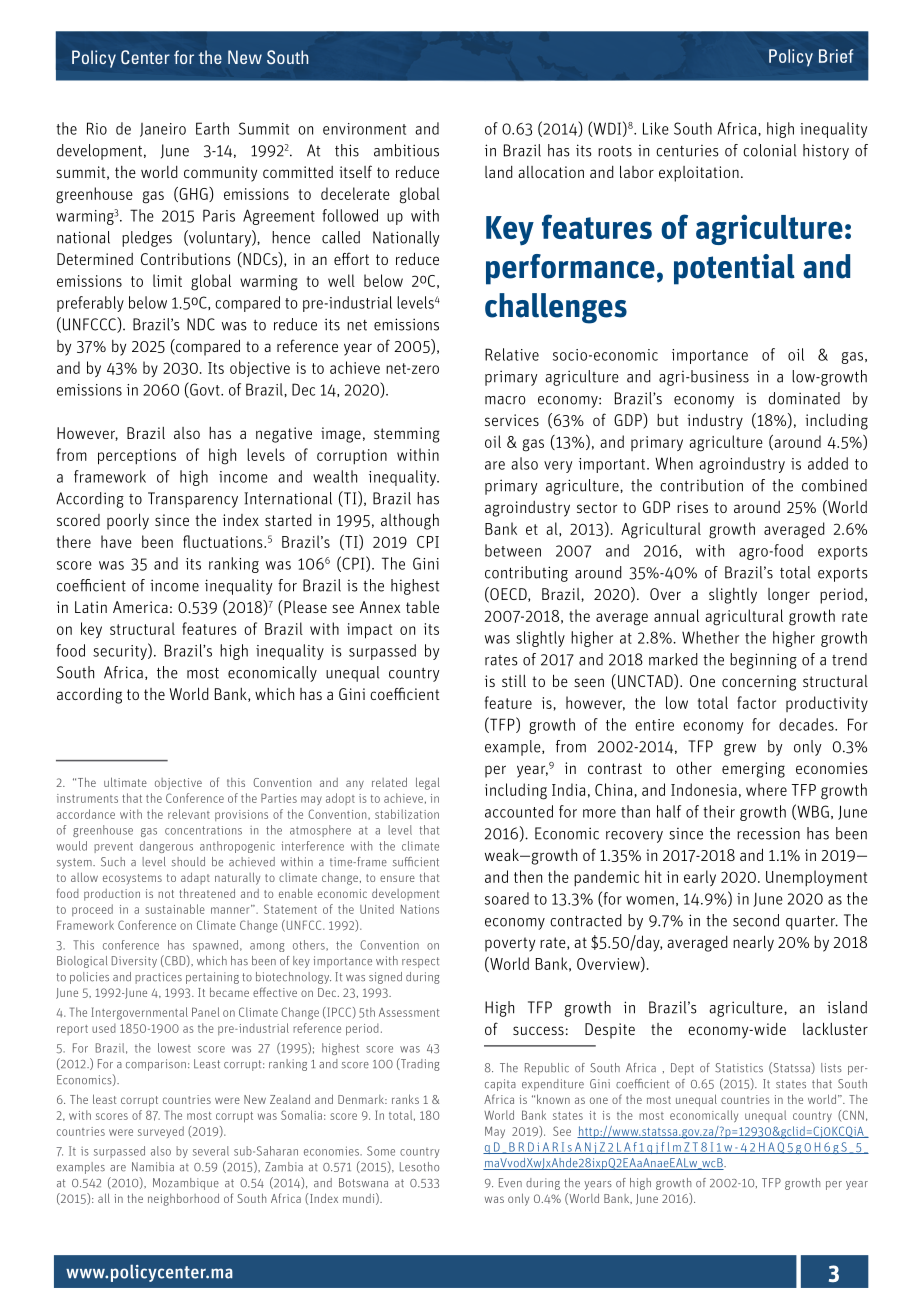 This page has width=924, height=1308. What do you see at coordinates (852, 1115) in the page?
I see `CNN` at bounding box center [852, 1115].
